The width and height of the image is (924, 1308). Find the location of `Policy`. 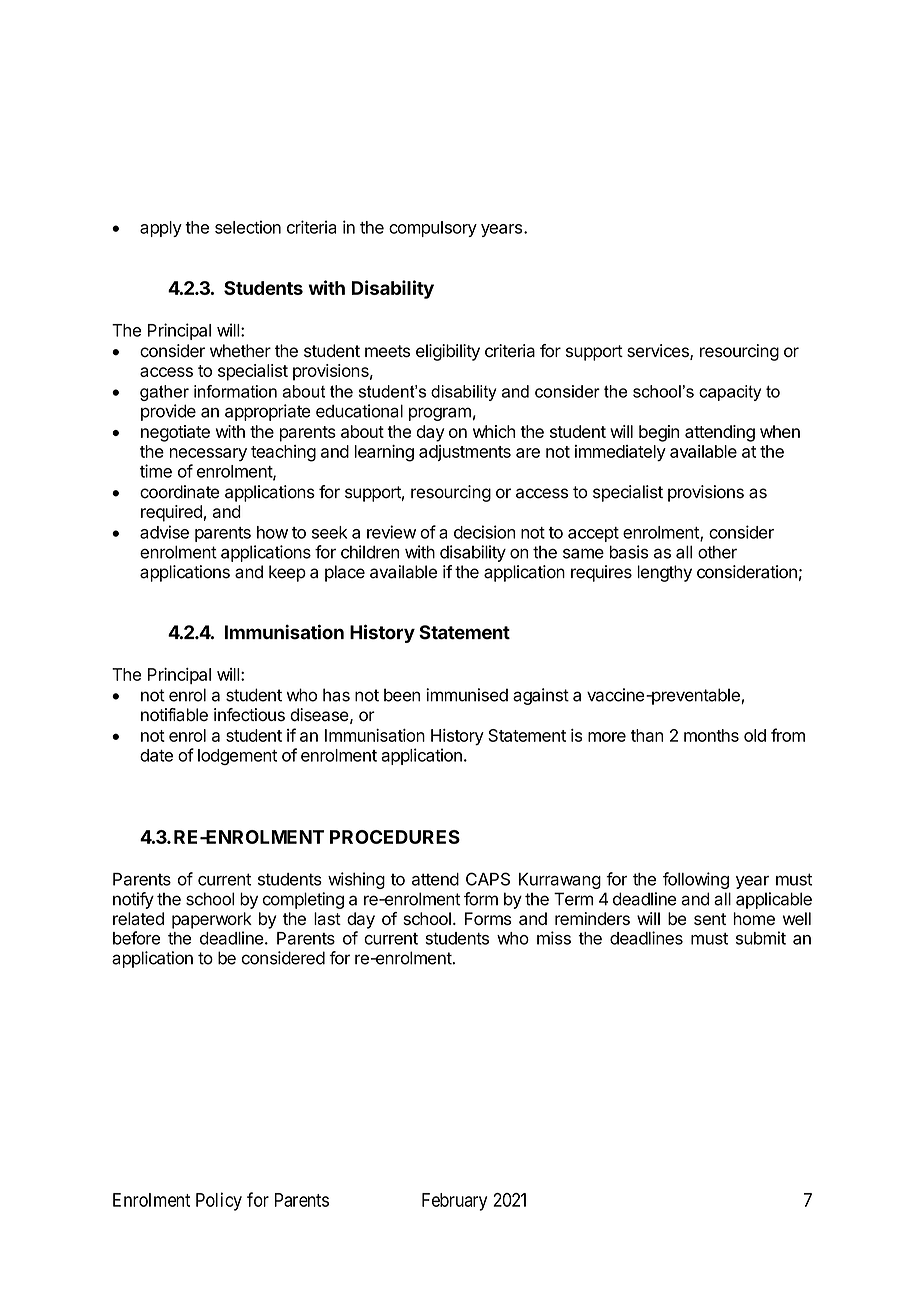

Policy is located at coordinates (219, 1201).
